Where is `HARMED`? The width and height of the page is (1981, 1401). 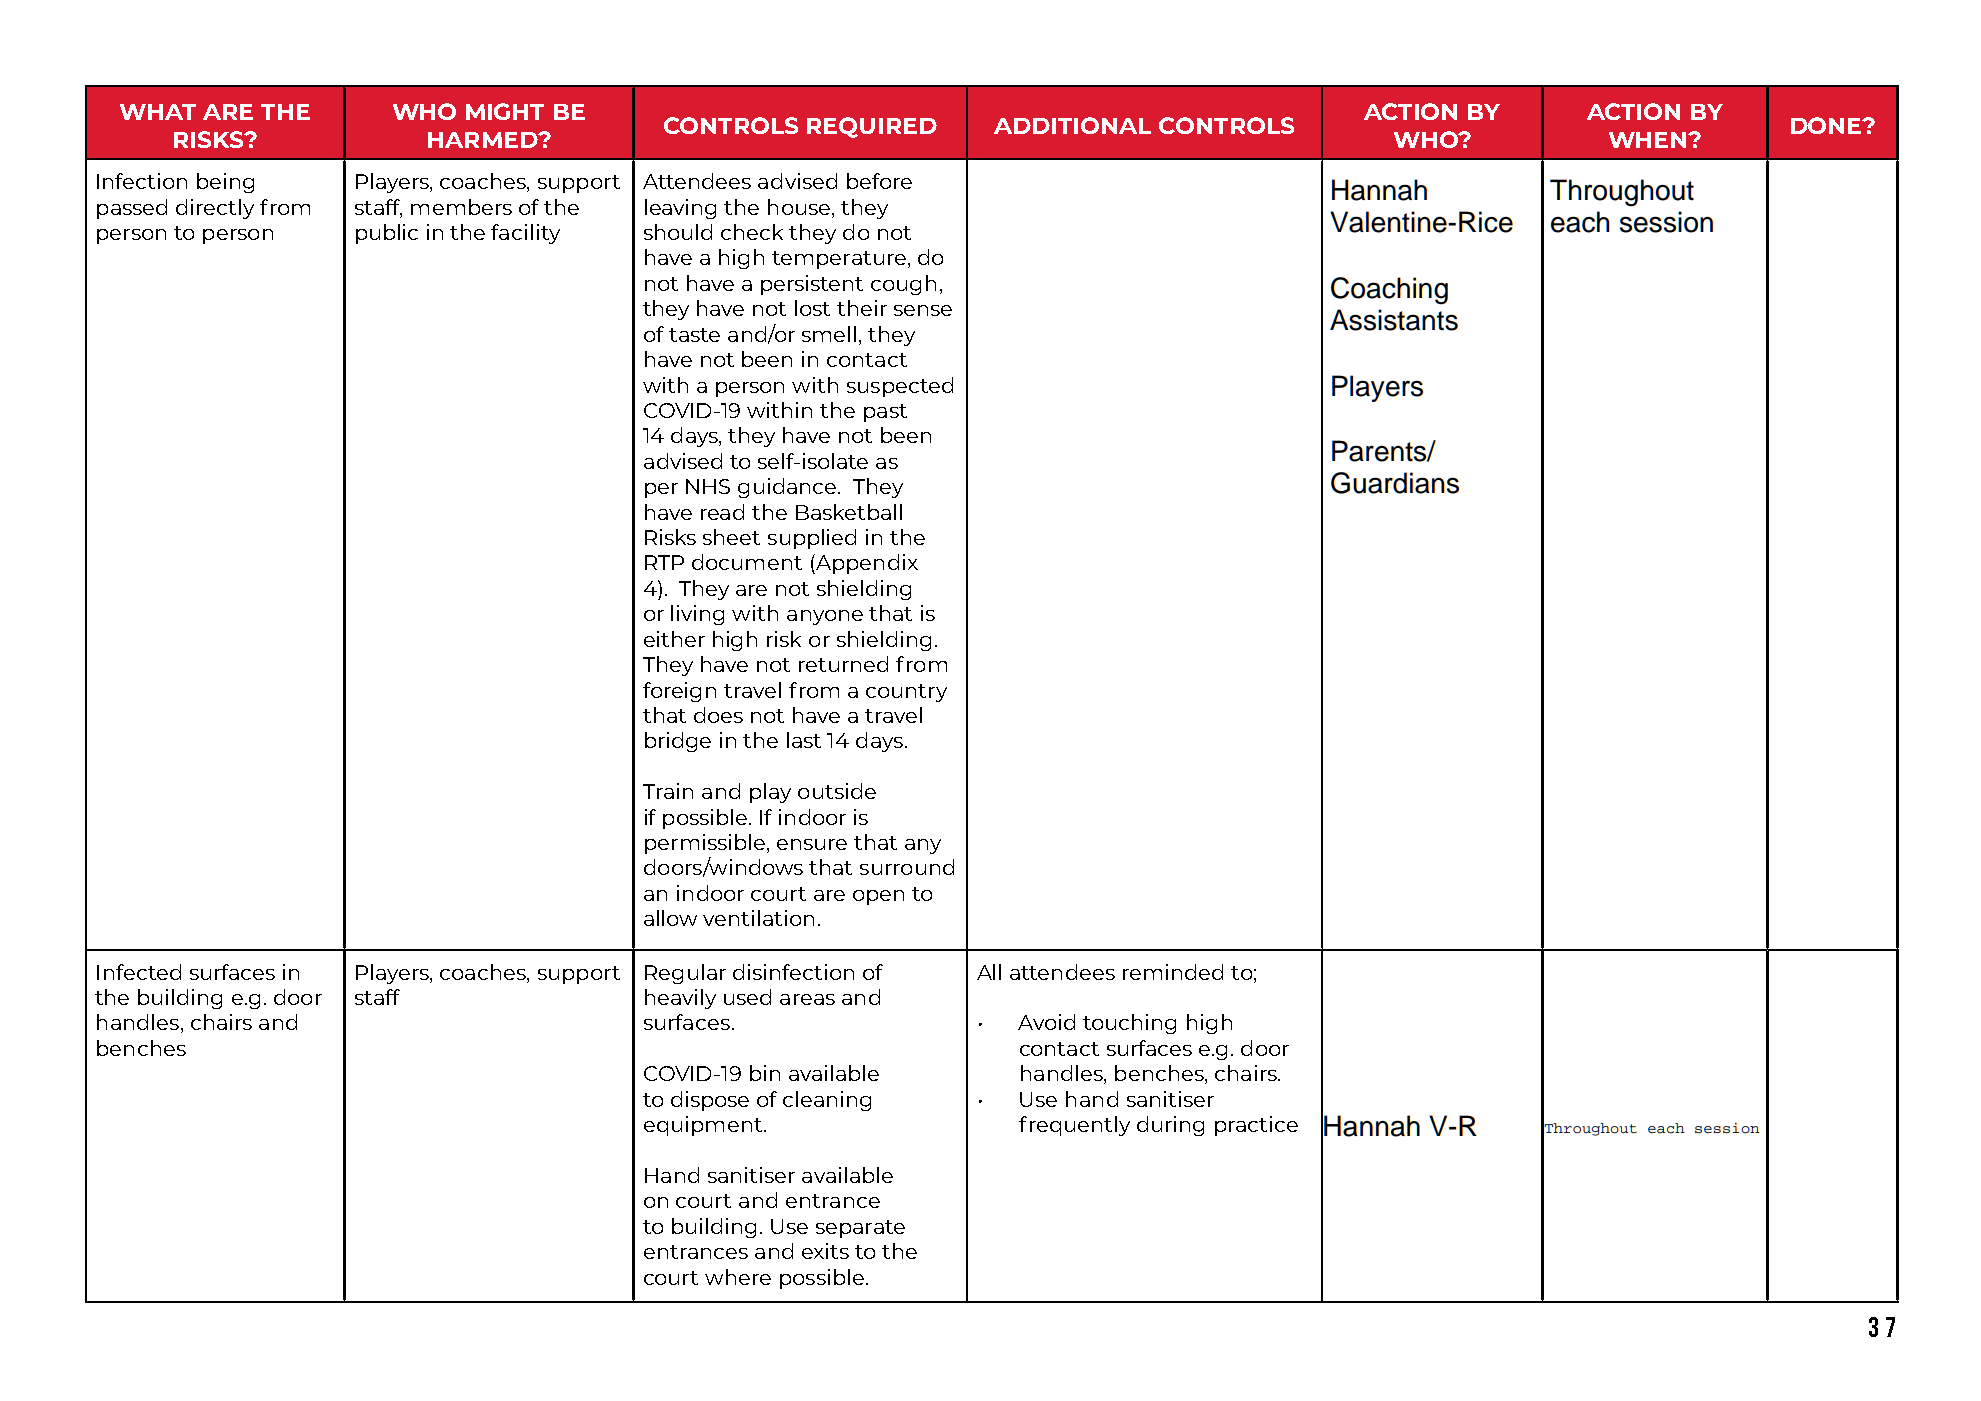
HARMED is located at coordinates (484, 140).
